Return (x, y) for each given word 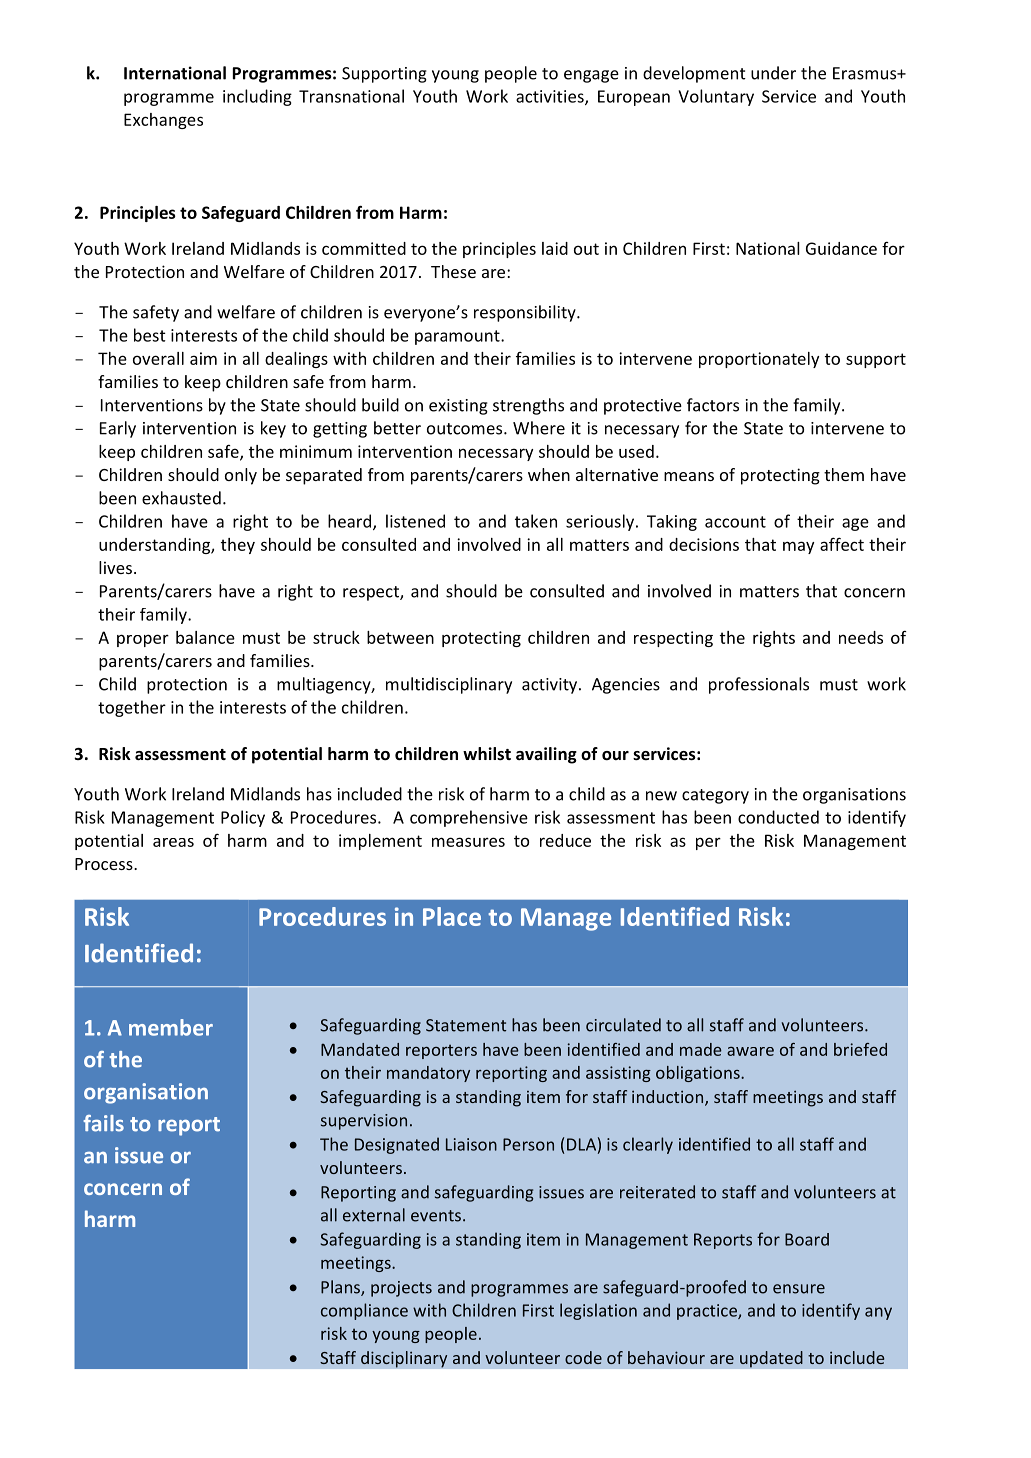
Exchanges (163, 121)
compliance (364, 1311)
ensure (799, 1289)
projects (401, 1289)
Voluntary (716, 97)
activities (551, 97)
